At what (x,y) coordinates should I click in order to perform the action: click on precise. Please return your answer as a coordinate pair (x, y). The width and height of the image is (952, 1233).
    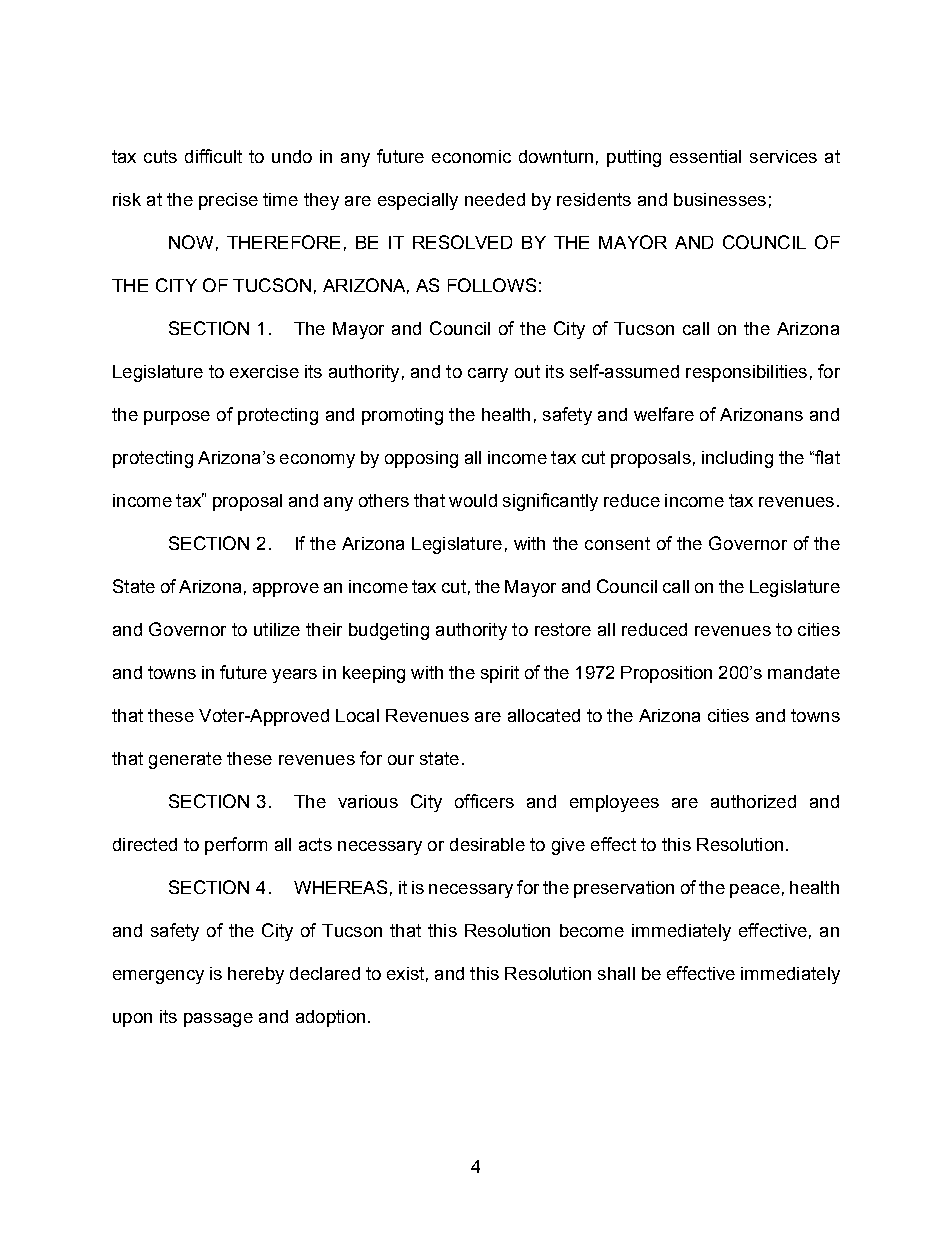
    Looking at the image, I should click on (228, 201).
